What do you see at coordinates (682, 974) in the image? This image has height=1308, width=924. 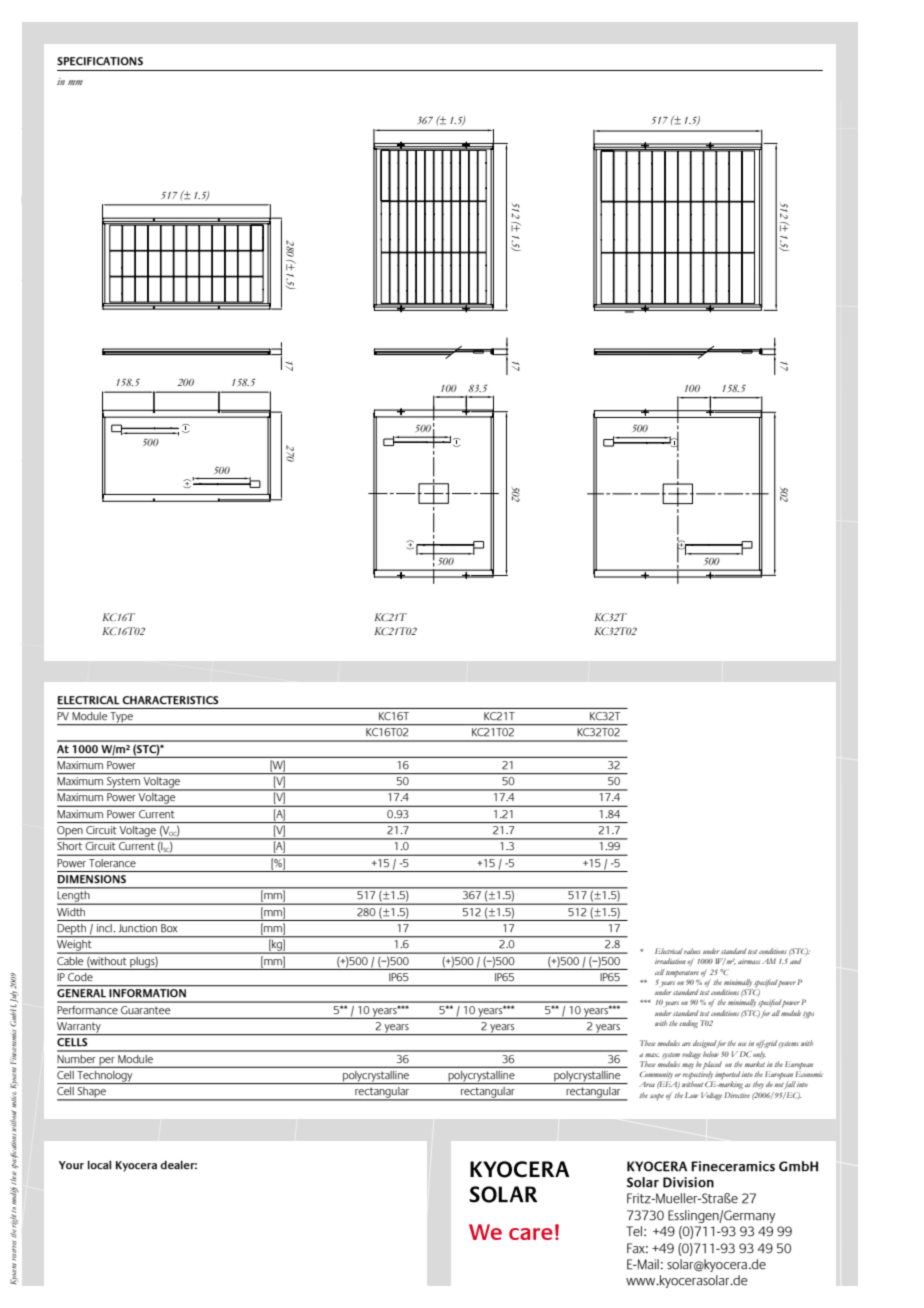 I see `temperature` at bounding box center [682, 974].
